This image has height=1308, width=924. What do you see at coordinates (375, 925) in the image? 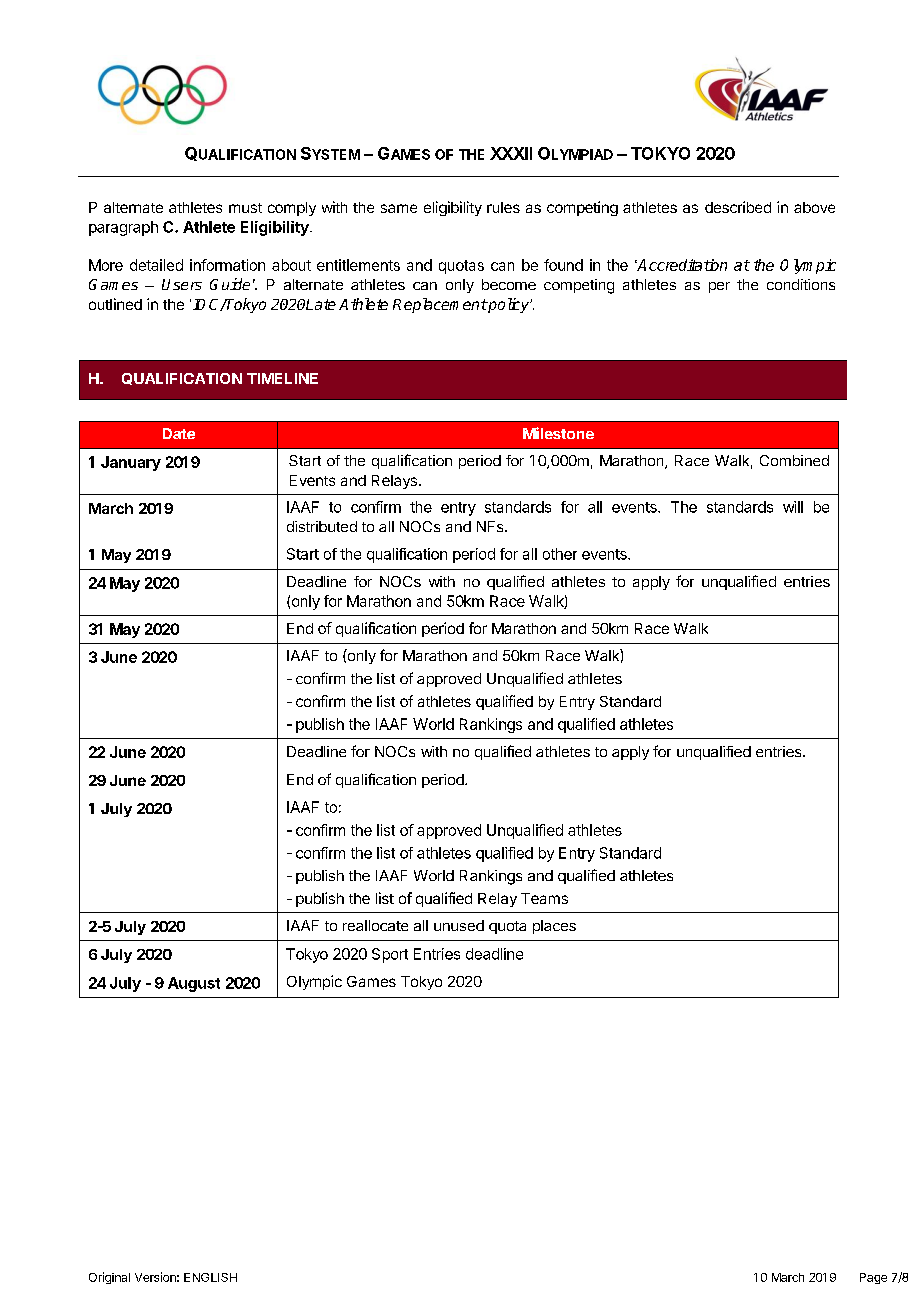
I see `reallocate` at bounding box center [375, 925].
